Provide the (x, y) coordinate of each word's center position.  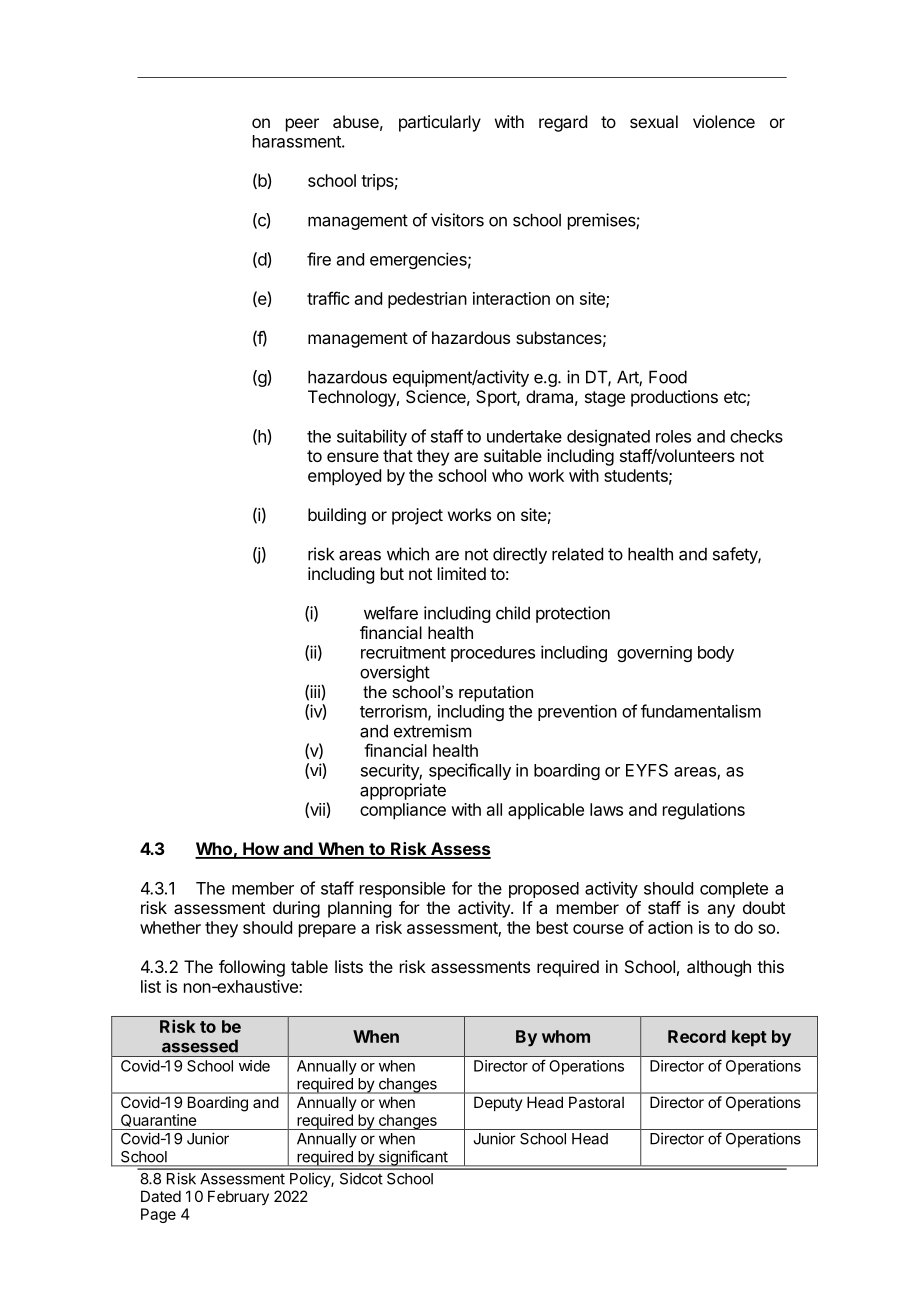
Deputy (498, 1104)
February (238, 1197)
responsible (402, 889)
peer (302, 125)
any (721, 911)
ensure (353, 457)
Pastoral (596, 1102)
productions (674, 398)
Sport (497, 398)
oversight (395, 673)
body (716, 654)
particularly (440, 123)
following (252, 968)
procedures (493, 654)
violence (724, 121)
